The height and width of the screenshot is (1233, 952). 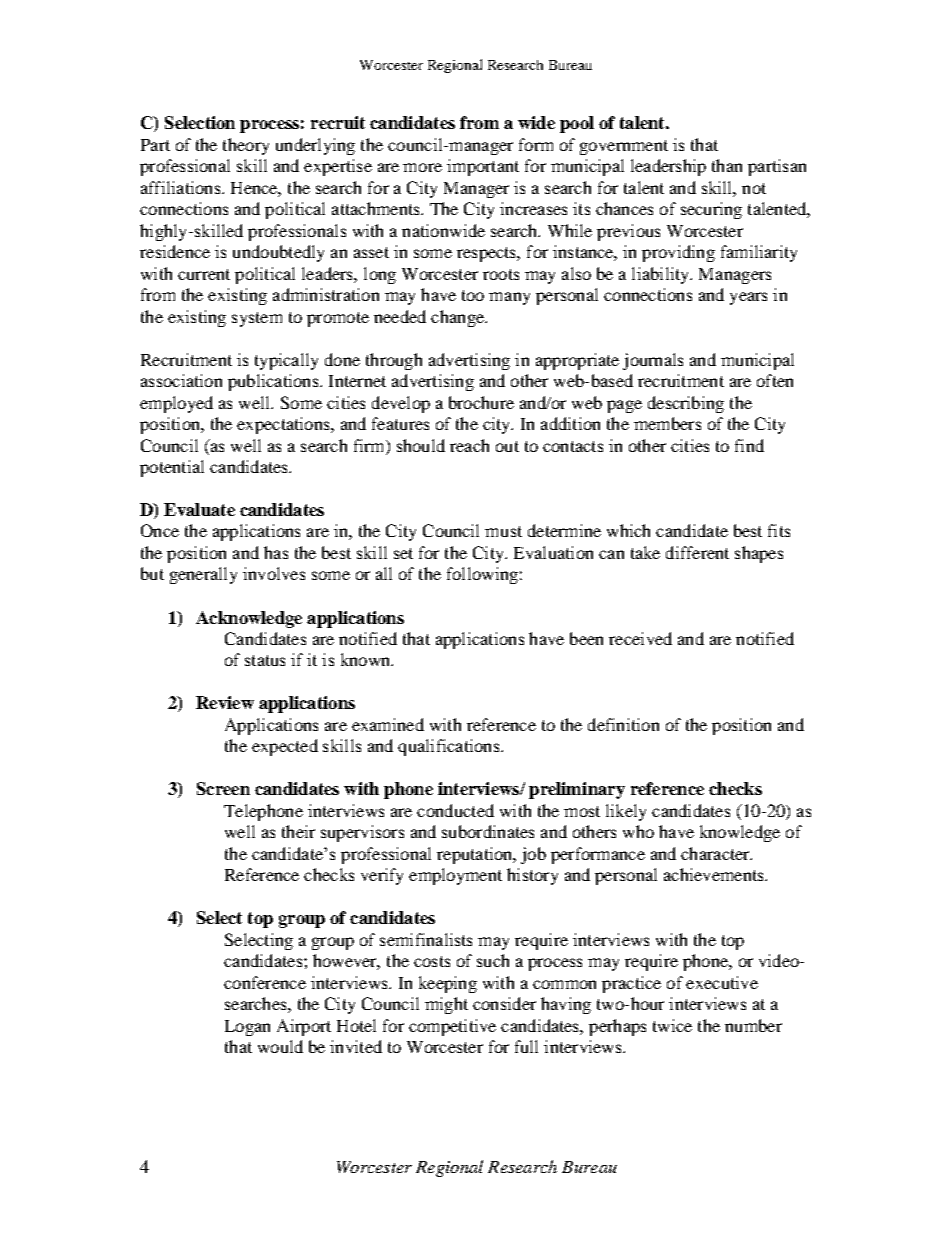 I want to click on Logan, so click(x=247, y=1028).
